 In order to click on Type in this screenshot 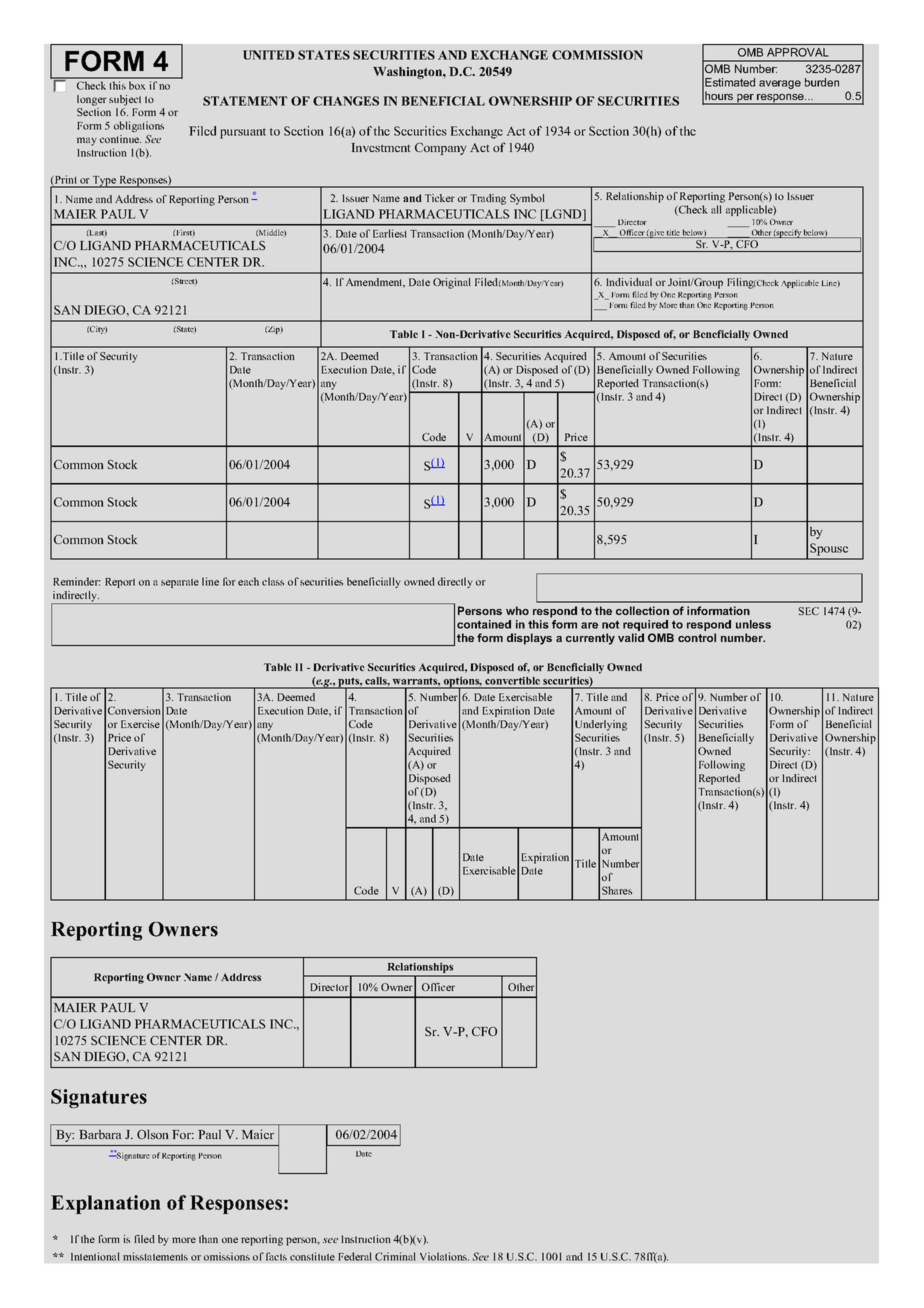, I will do `click(104, 182)`.
